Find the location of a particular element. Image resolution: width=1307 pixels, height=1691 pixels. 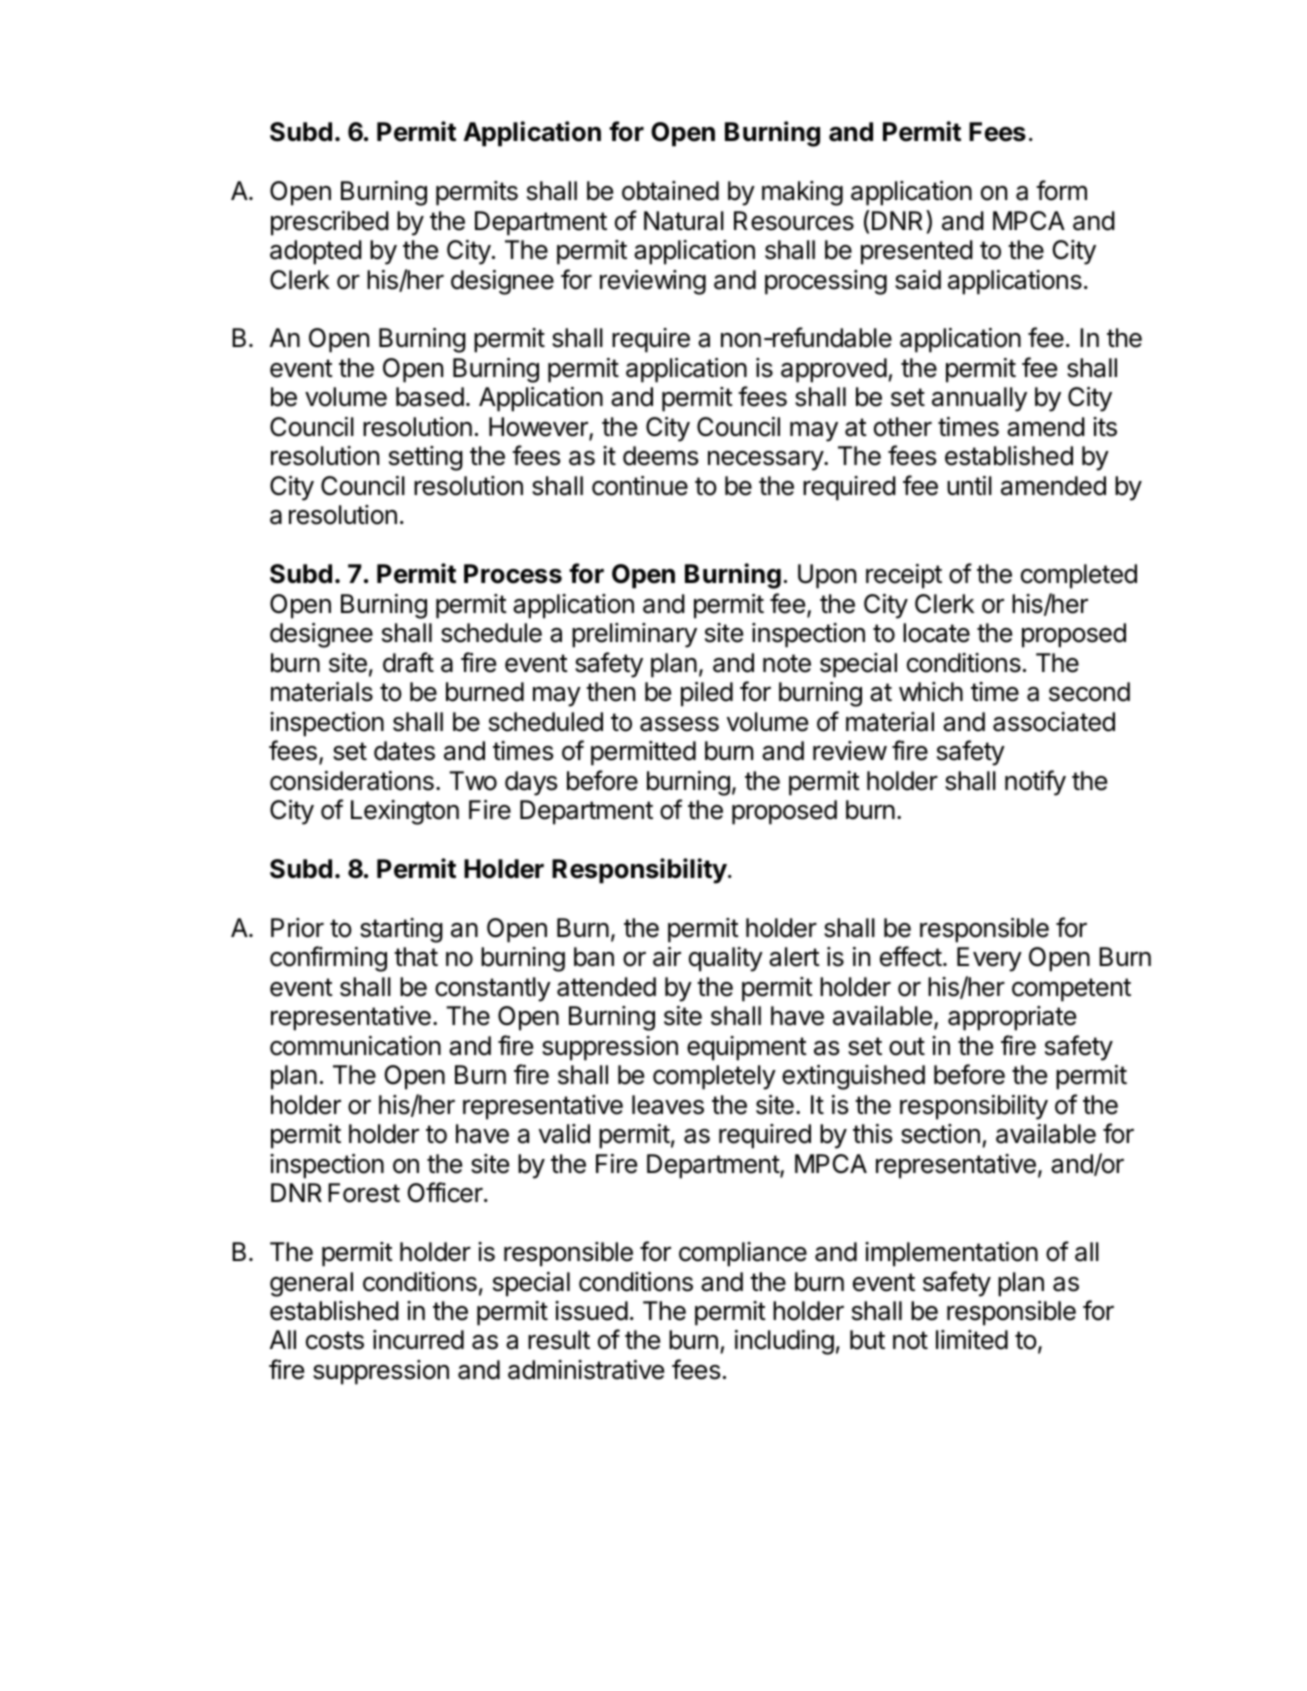

that is located at coordinates (416, 957).
